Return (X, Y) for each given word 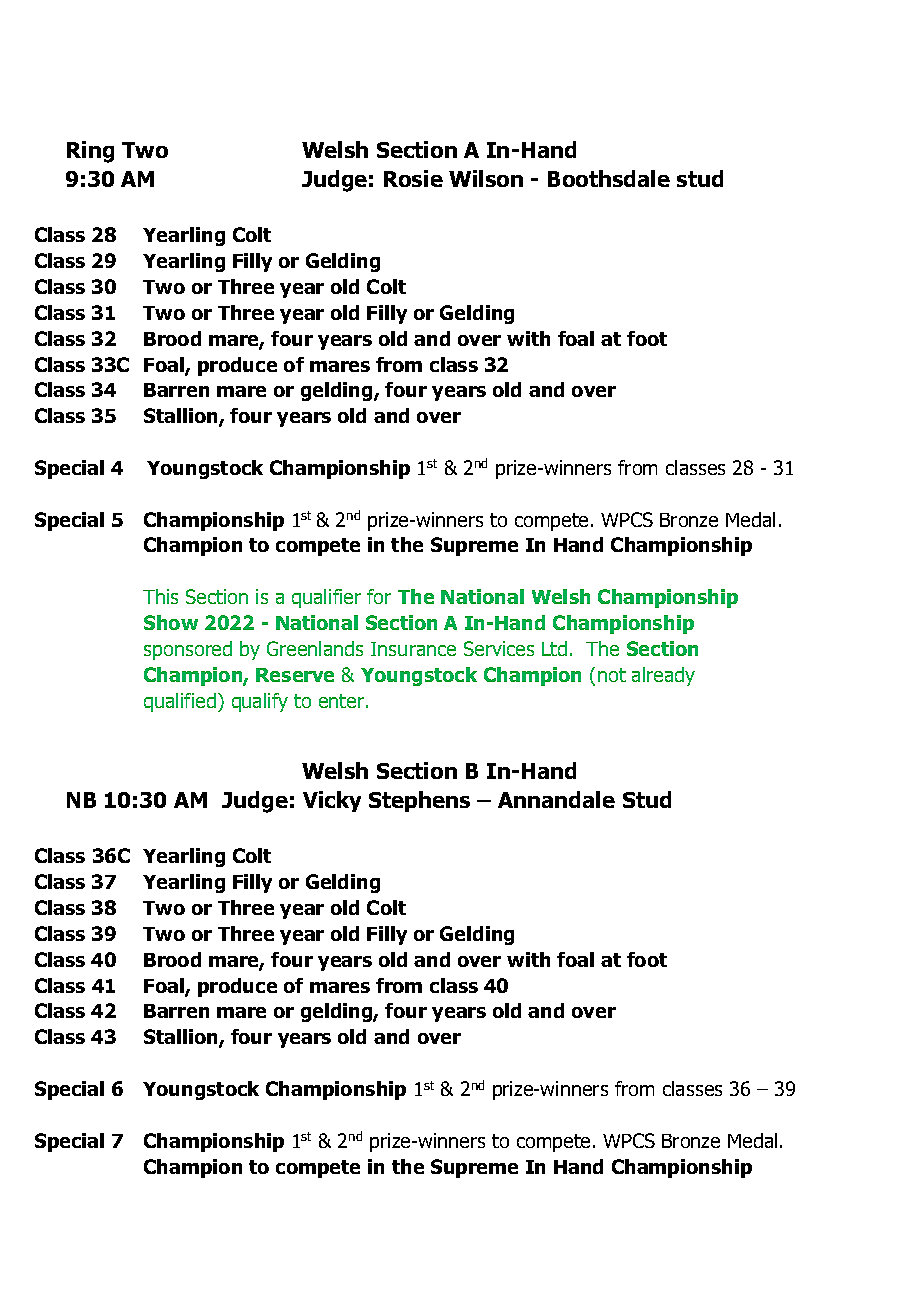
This (160, 596)
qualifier (326, 598)
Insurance (413, 649)
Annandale (556, 799)
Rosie (413, 178)
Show (171, 622)
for (379, 596)
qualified (180, 702)
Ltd (554, 648)
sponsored (188, 650)
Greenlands (315, 648)
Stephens (419, 801)
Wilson (486, 178)
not (612, 675)
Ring (90, 152)
